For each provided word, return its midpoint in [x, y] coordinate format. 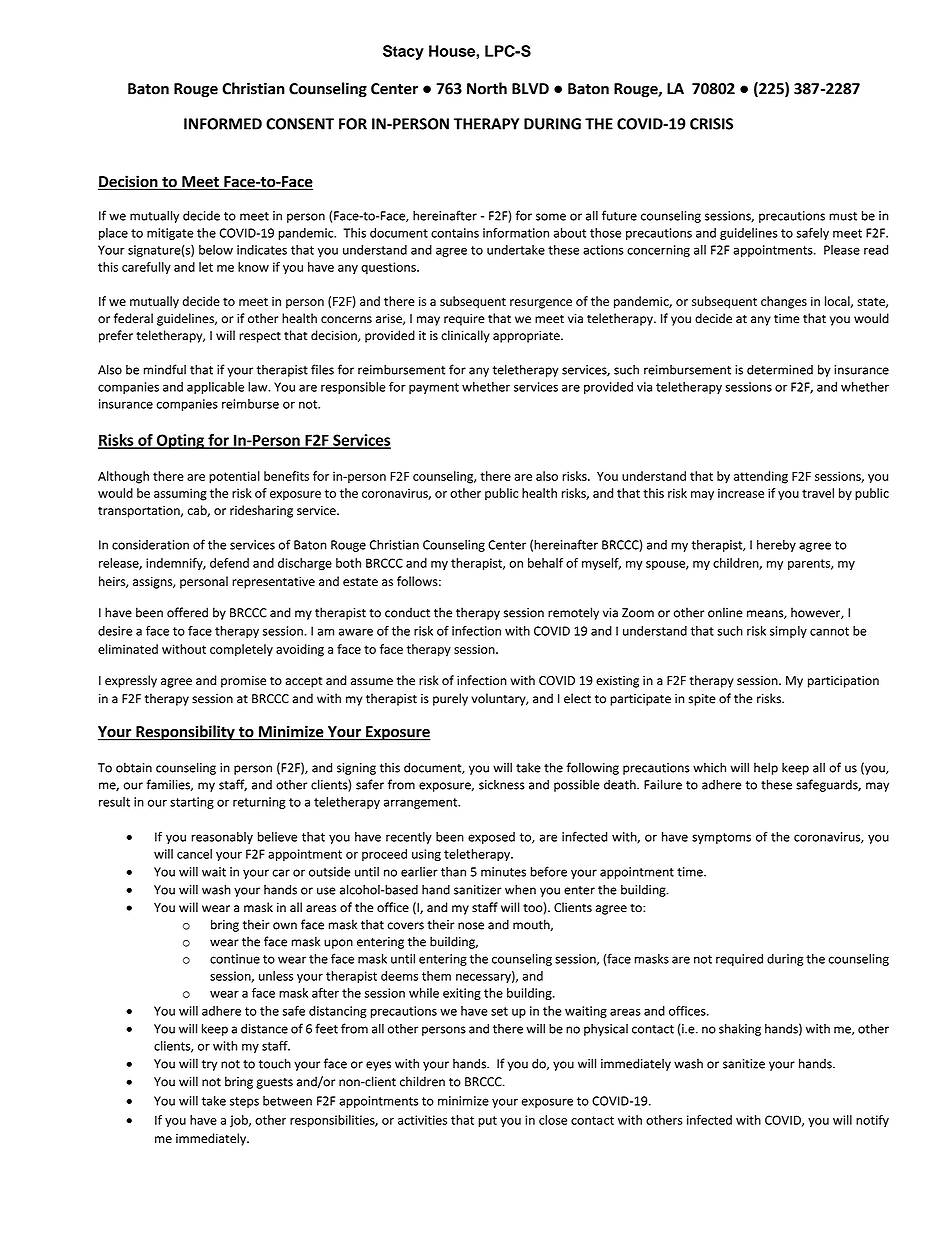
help [766, 768]
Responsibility [185, 733]
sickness [502, 784]
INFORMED [223, 124]
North [487, 88]
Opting [180, 441]
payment [434, 388]
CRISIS [711, 124]
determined [780, 369]
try [209, 1065]
